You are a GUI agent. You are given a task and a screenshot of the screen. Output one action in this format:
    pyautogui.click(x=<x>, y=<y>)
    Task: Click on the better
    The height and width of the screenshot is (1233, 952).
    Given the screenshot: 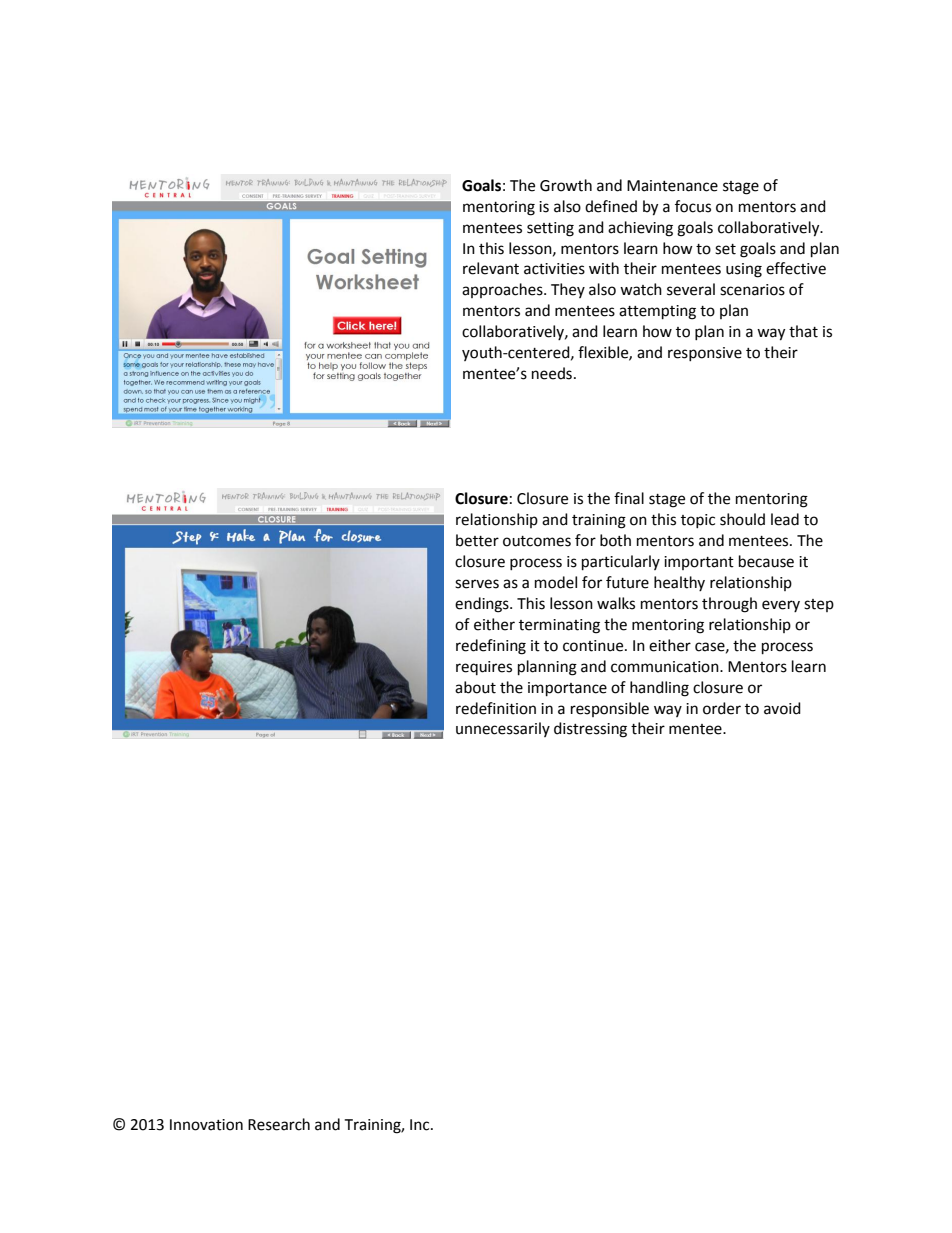 What is the action you would take?
    pyautogui.click(x=477, y=540)
